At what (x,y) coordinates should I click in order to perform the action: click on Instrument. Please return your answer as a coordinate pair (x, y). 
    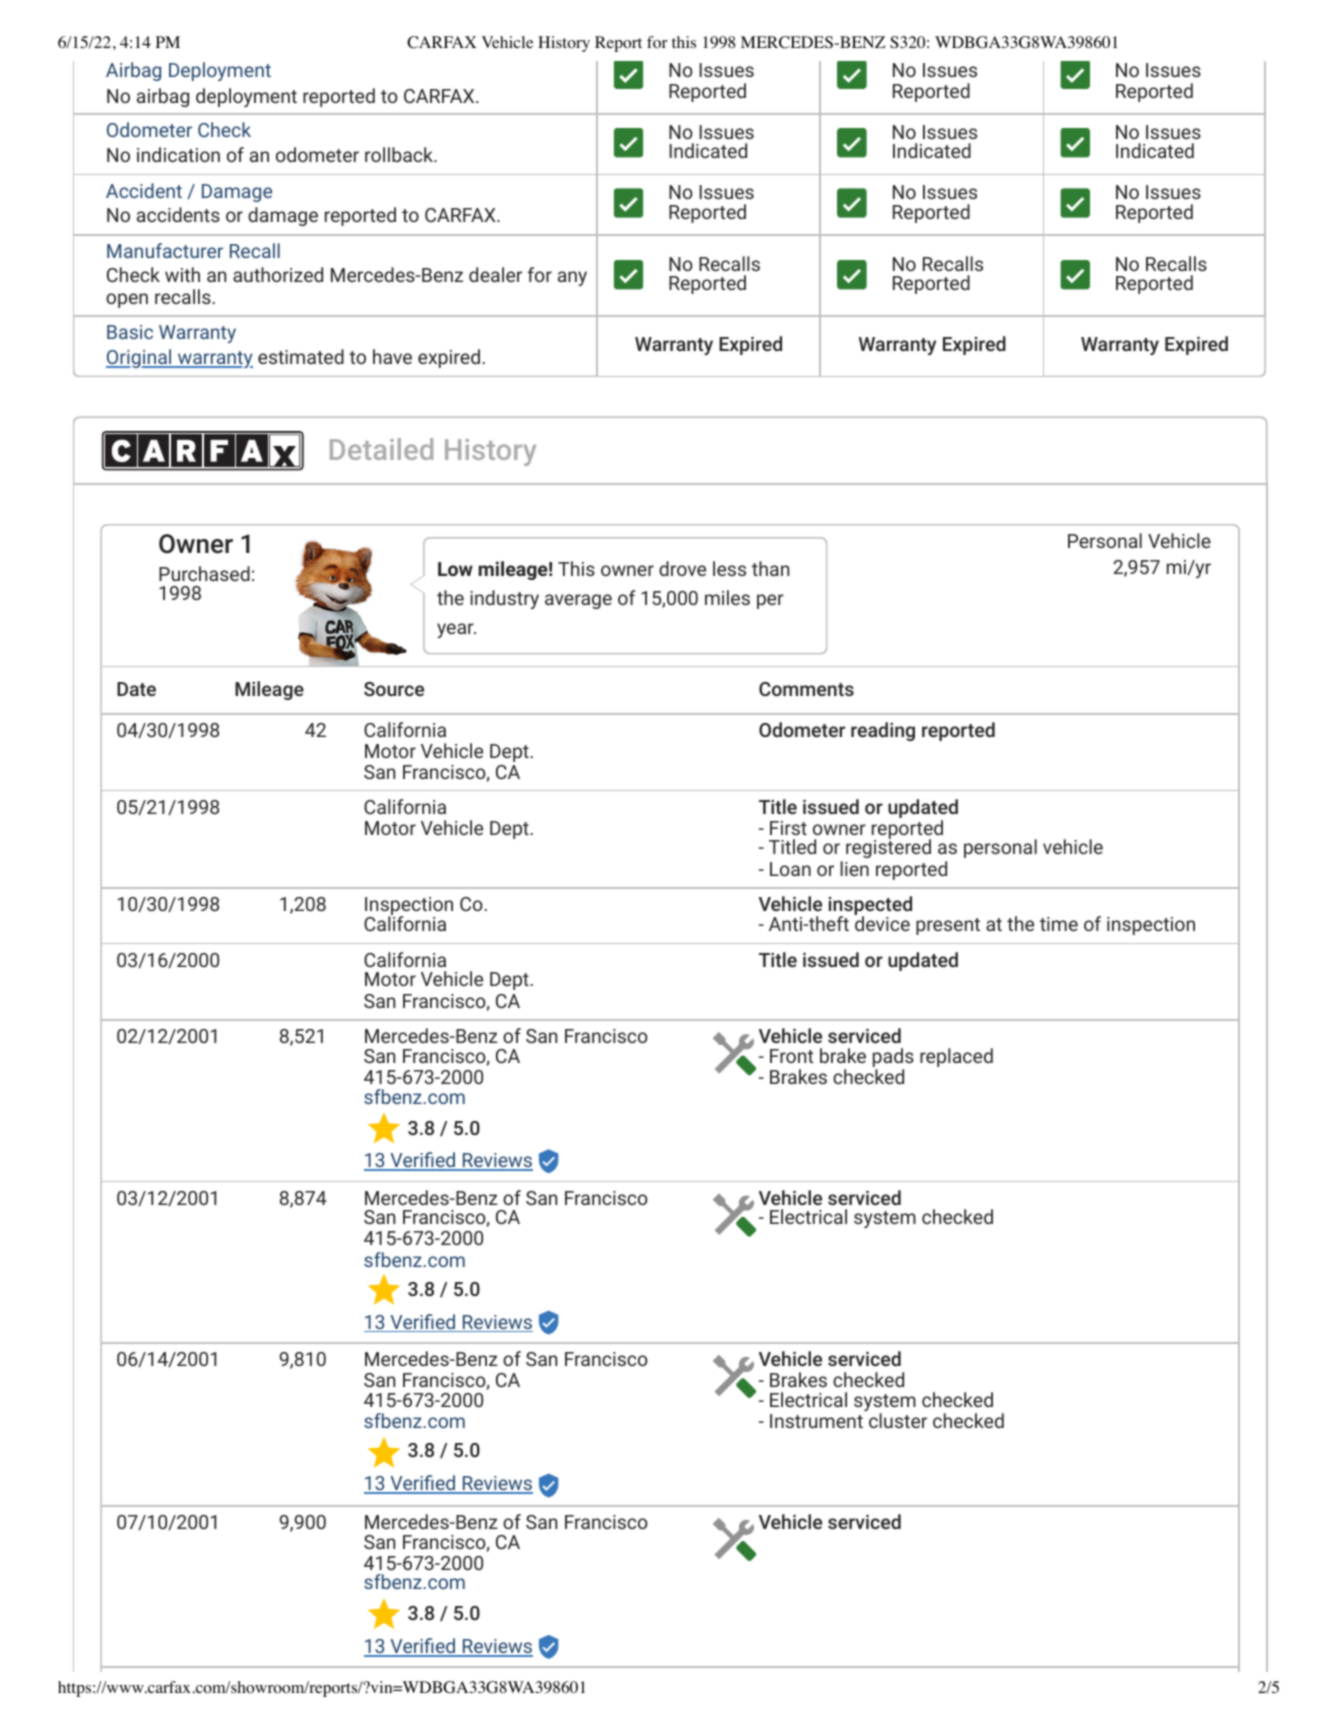
    Looking at the image, I should click on (816, 1421).
